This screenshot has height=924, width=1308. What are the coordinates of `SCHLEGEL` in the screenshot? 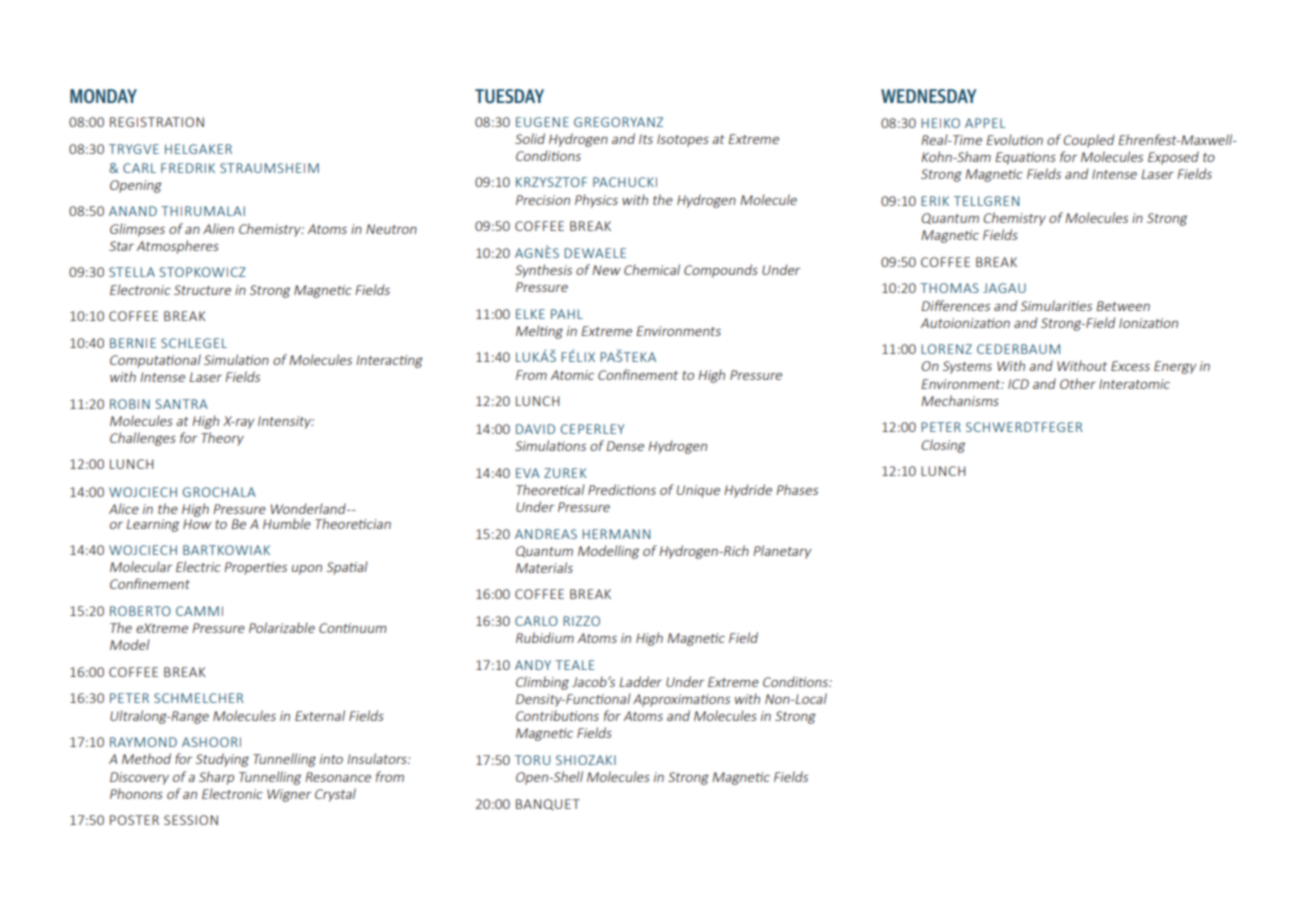 It's located at (194, 343).
